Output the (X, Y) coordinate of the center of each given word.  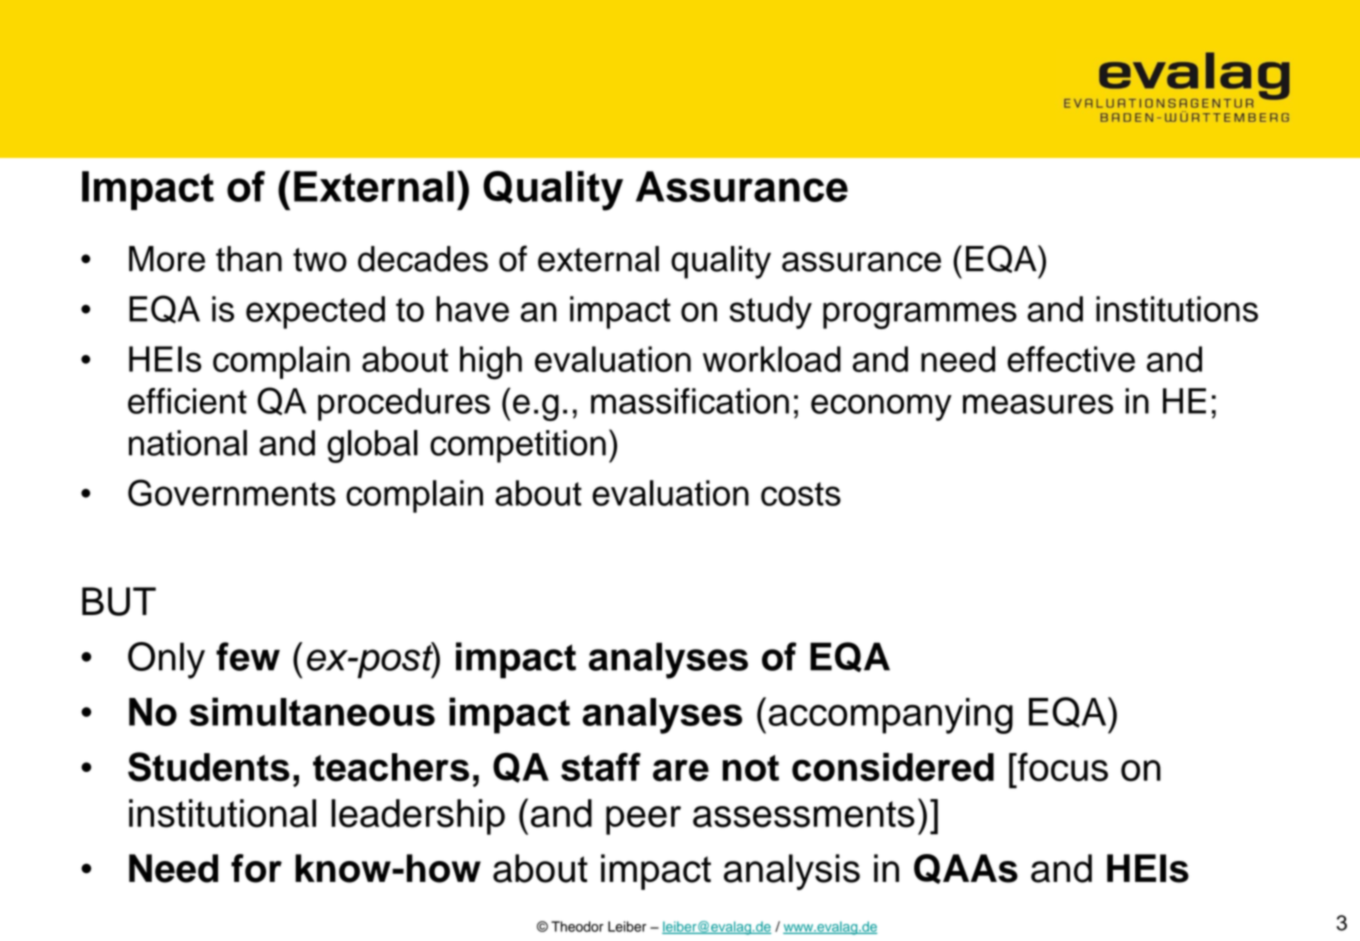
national (188, 443)
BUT (119, 601)
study (771, 312)
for (256, 868)
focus (1062, 767)
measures (1038, 404)
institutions (1177, 309)
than (249, 259)
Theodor (577, 926)
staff (601, 767)
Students (209, 767)
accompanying (891, 716)
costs (801, 494)
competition (518, 446)
